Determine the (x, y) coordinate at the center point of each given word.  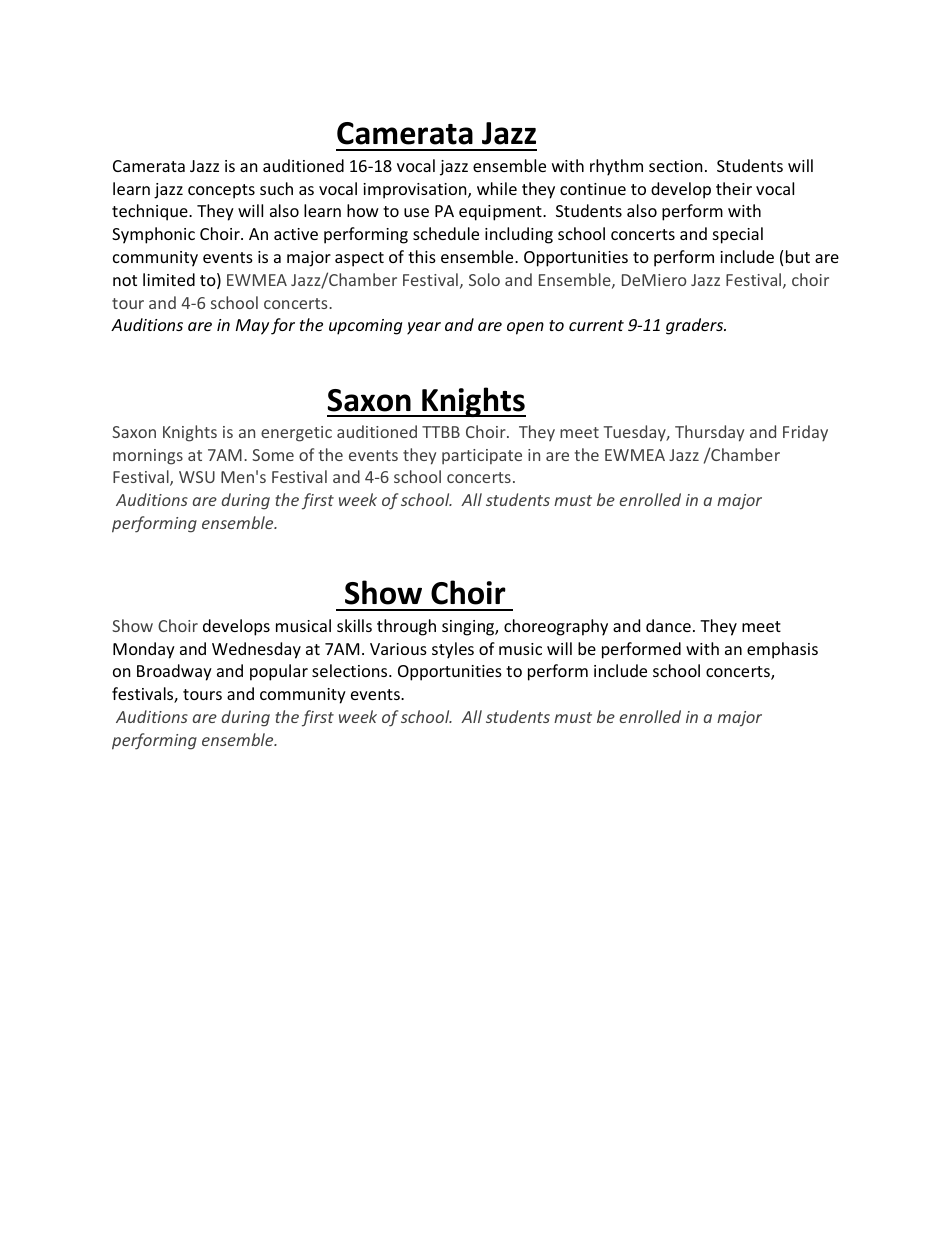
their (734, 188)
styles (453, 650)
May (252, 327)
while (497, 188)
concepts (221, 191)
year (424, 328)
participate (482, 456)
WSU (197, 477)
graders (696, 326)
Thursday (709, 433)
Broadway (174, 672)
